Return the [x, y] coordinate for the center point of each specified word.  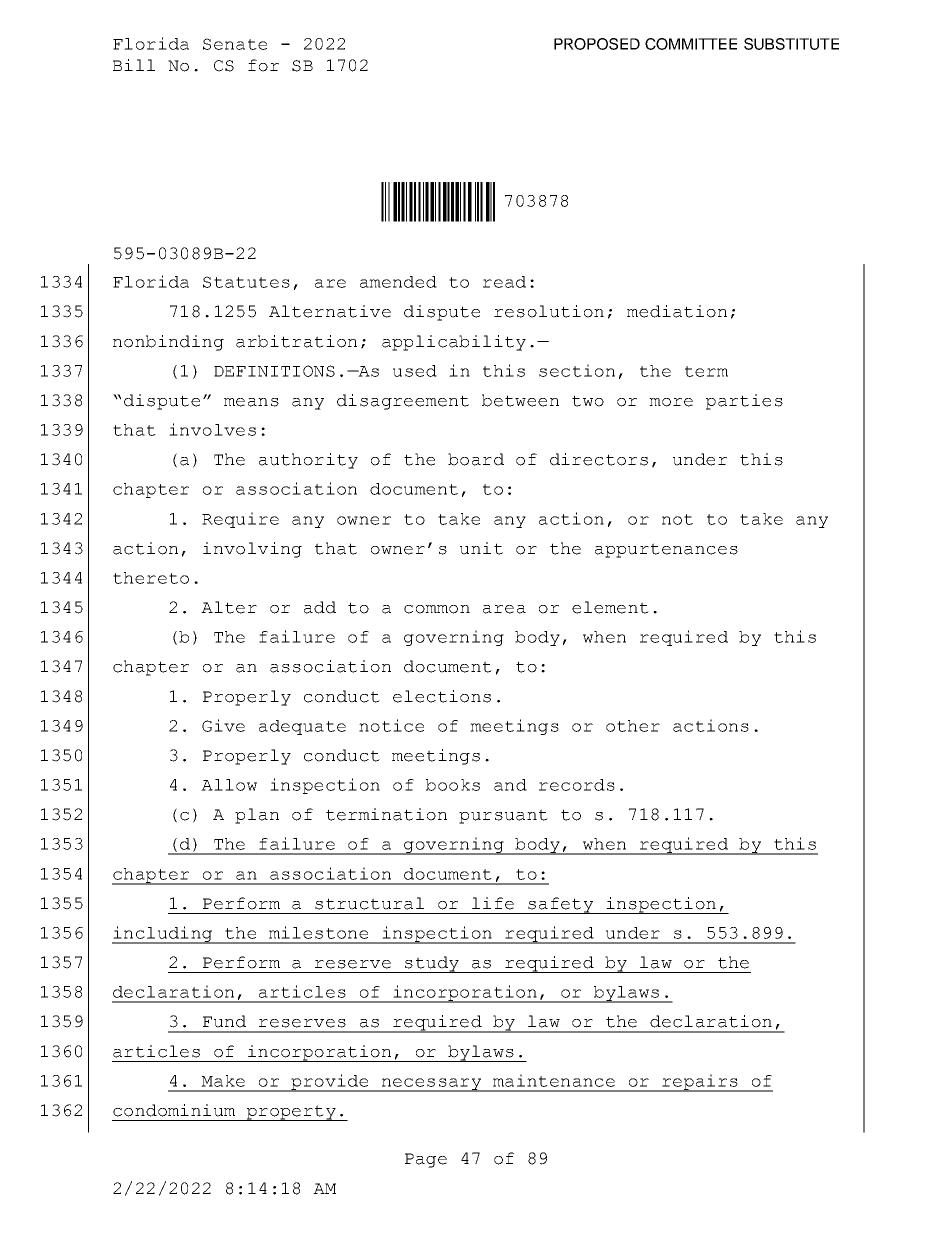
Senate [235, 44]
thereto [151, 578]
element [610, 607]
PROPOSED [597, 44]
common [437, 609]
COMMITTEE [691, 44]
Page [426, 1160]
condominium [174, 1110]
